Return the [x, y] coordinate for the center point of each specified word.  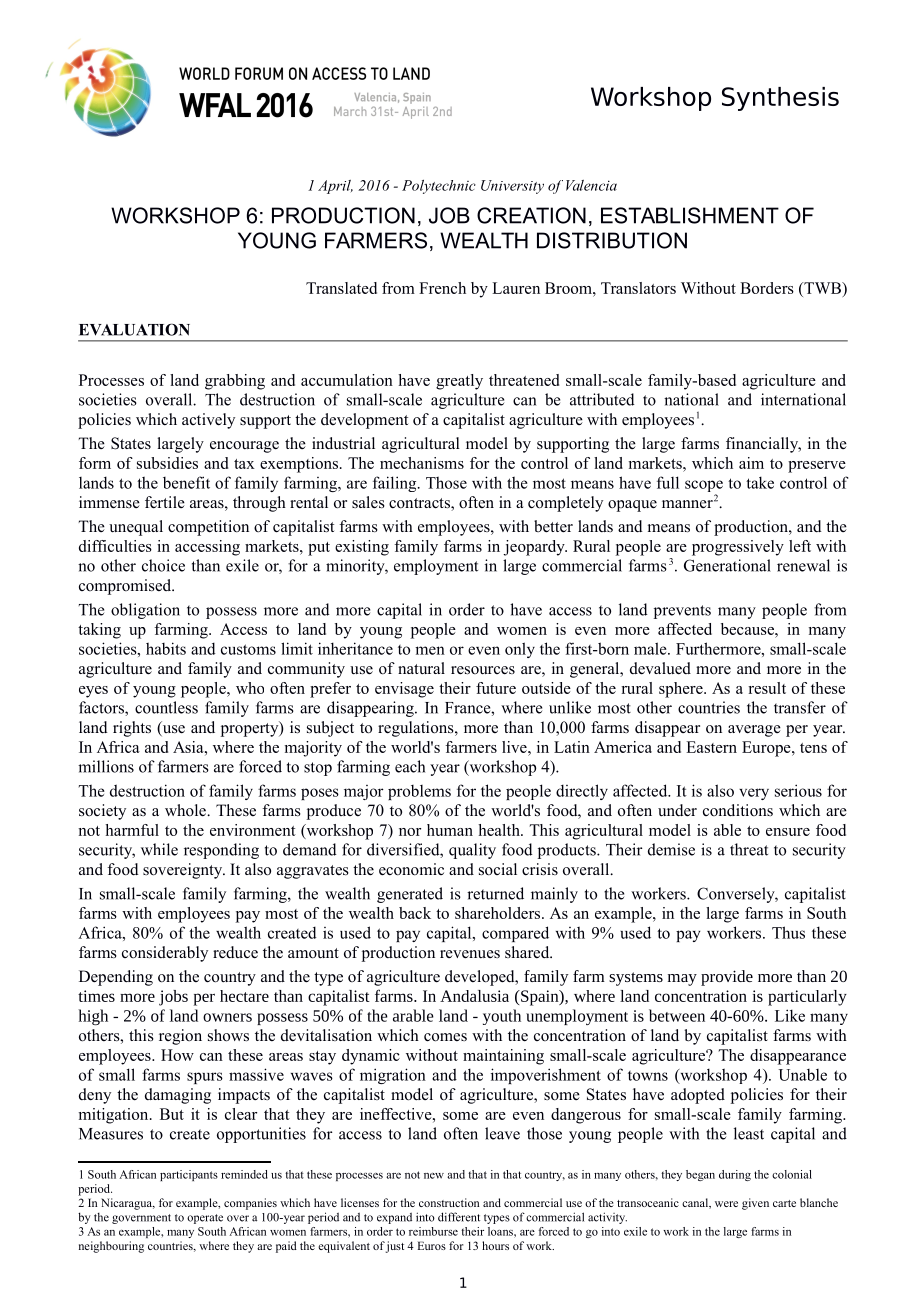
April [335, 187]
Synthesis [780, 99]
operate [205, 1219]
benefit [186, 482]
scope [704, 487]
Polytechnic [439, 187]
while [159, 849]
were [726, 1204]
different [459, 1217]
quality [472, 851]
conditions [738, 810]
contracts [420, 504]
